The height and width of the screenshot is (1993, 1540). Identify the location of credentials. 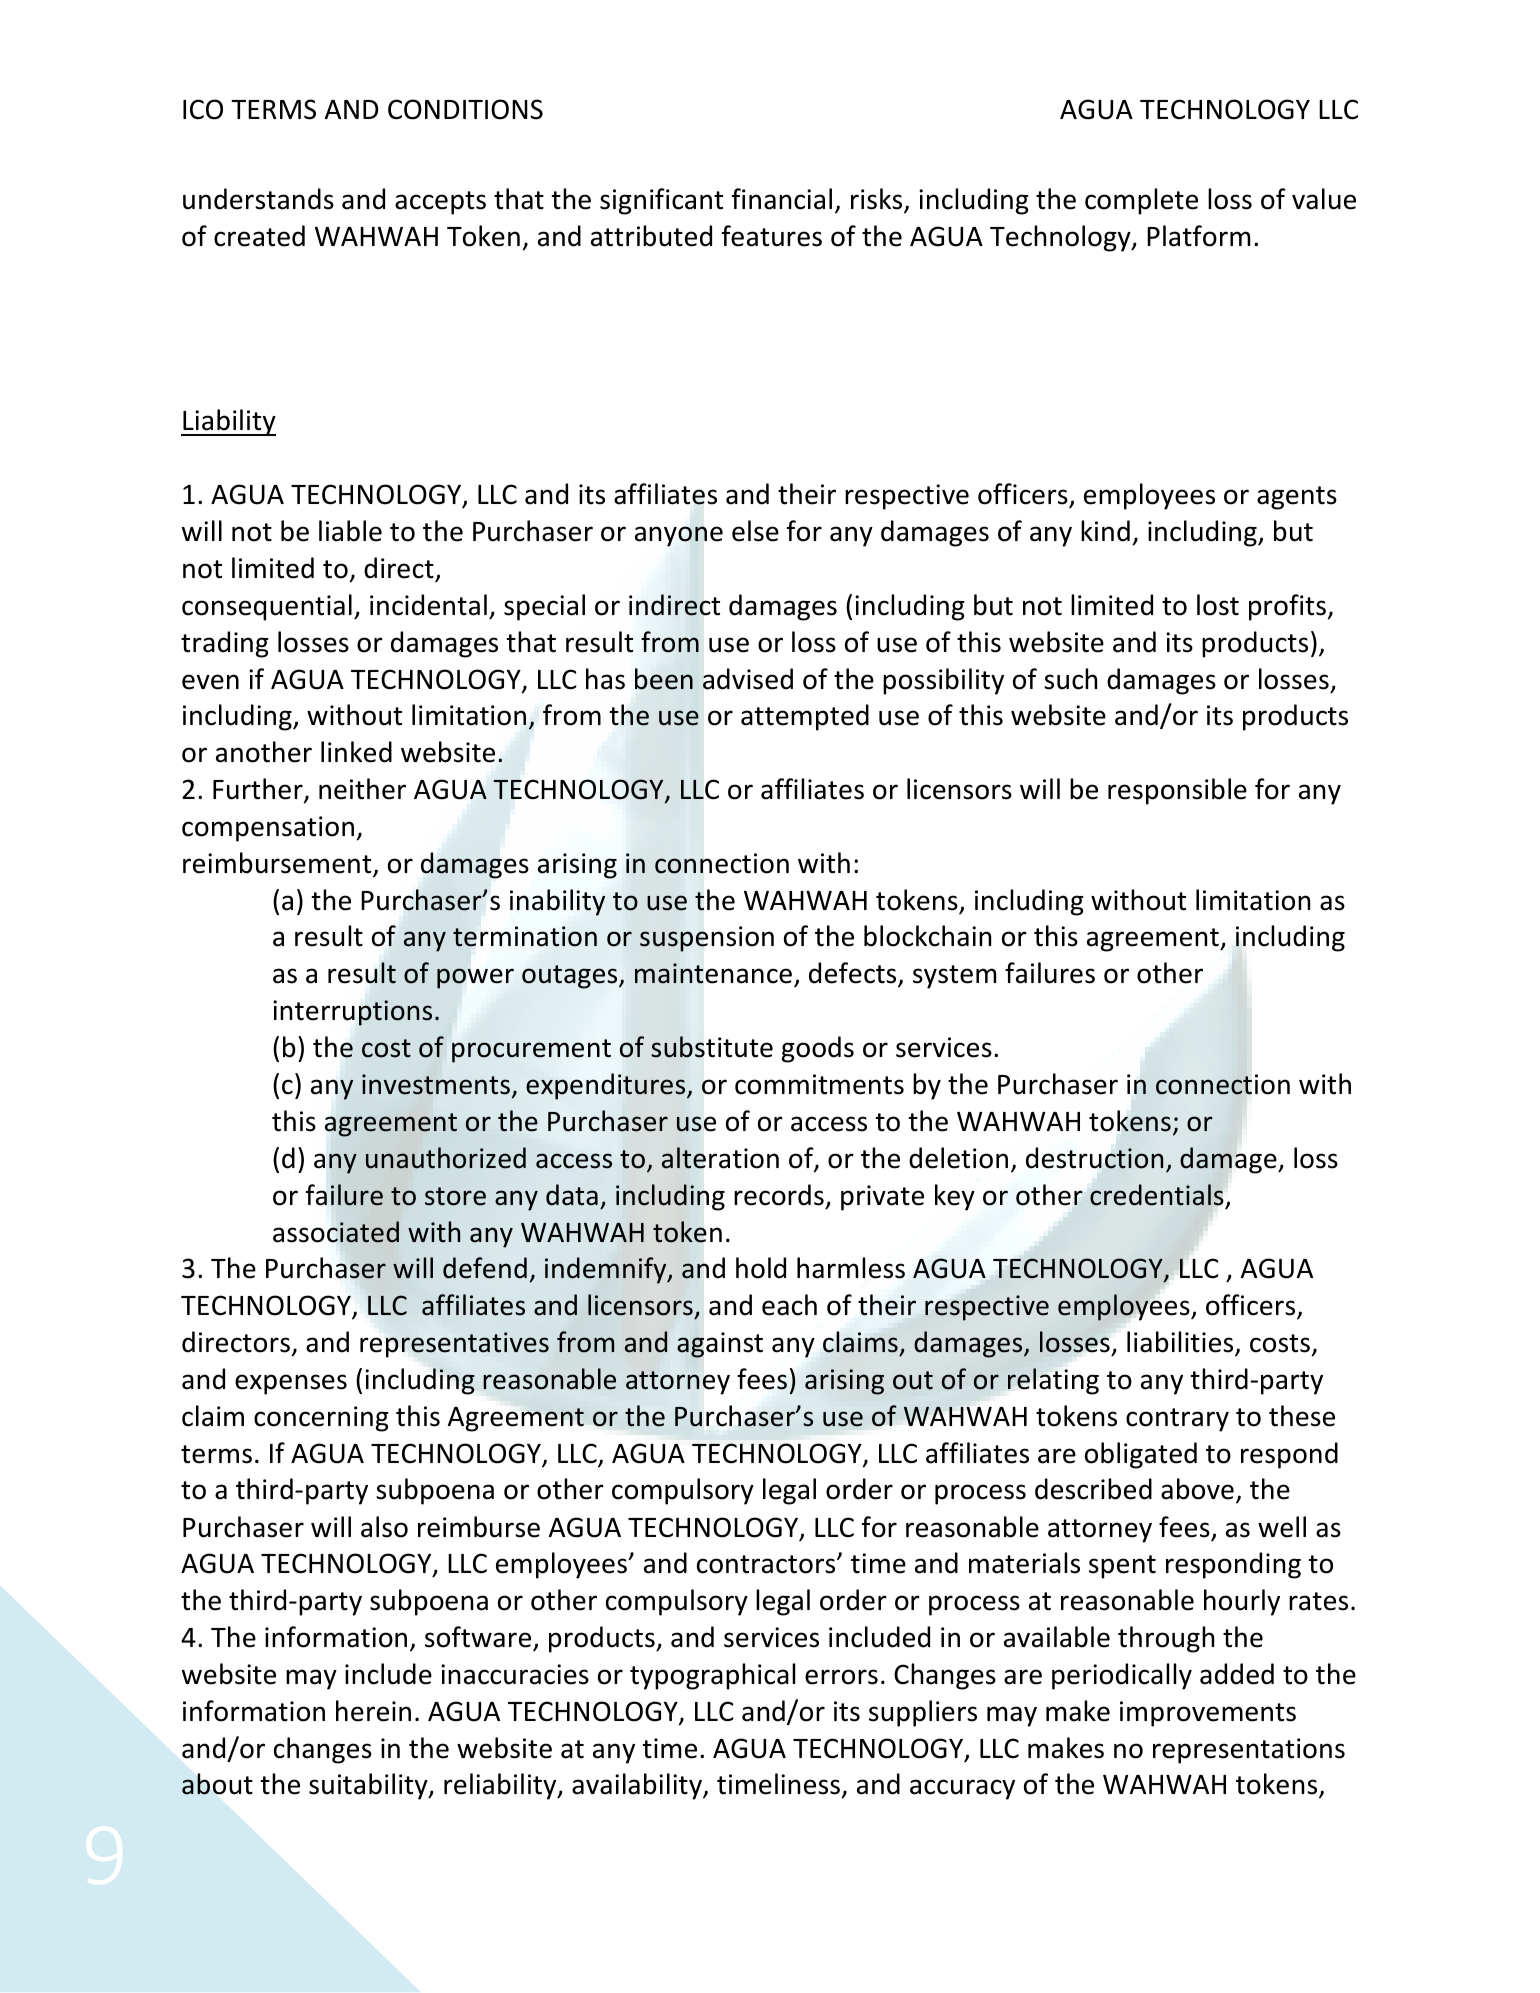
(1156, 1195).
